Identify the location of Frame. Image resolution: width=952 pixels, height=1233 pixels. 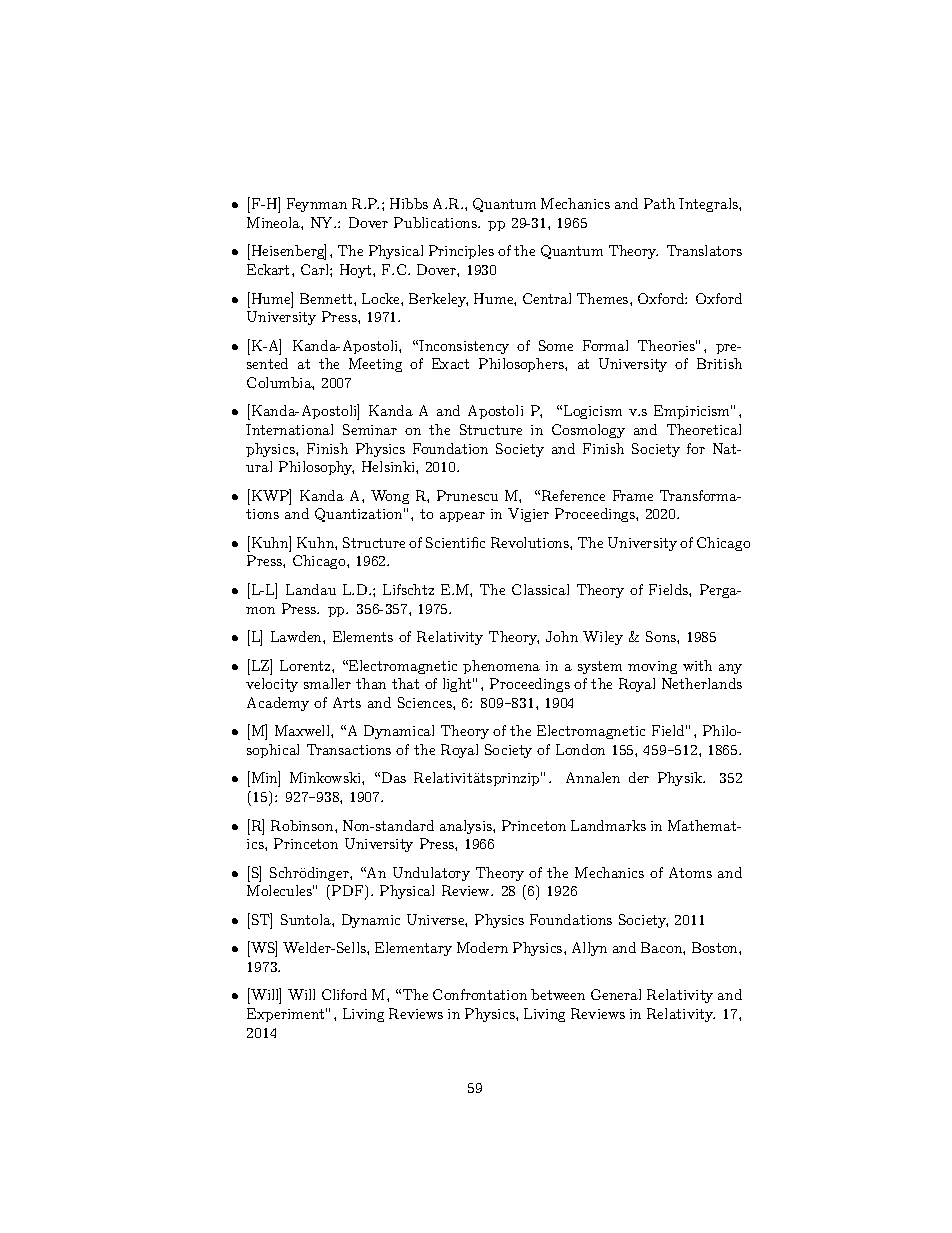
(633, 495).
